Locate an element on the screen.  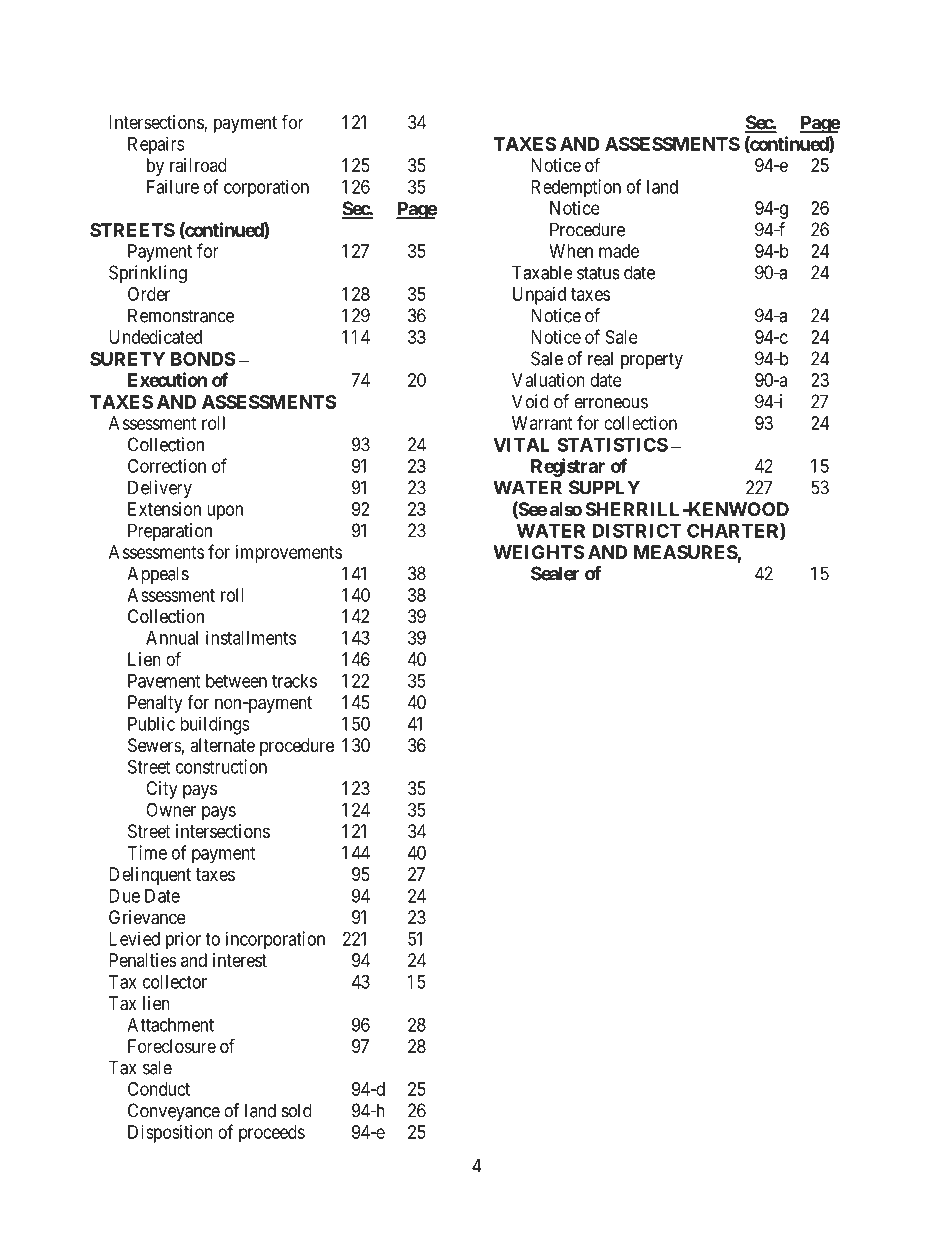
Taxable is located at coordinates (542, 272).
